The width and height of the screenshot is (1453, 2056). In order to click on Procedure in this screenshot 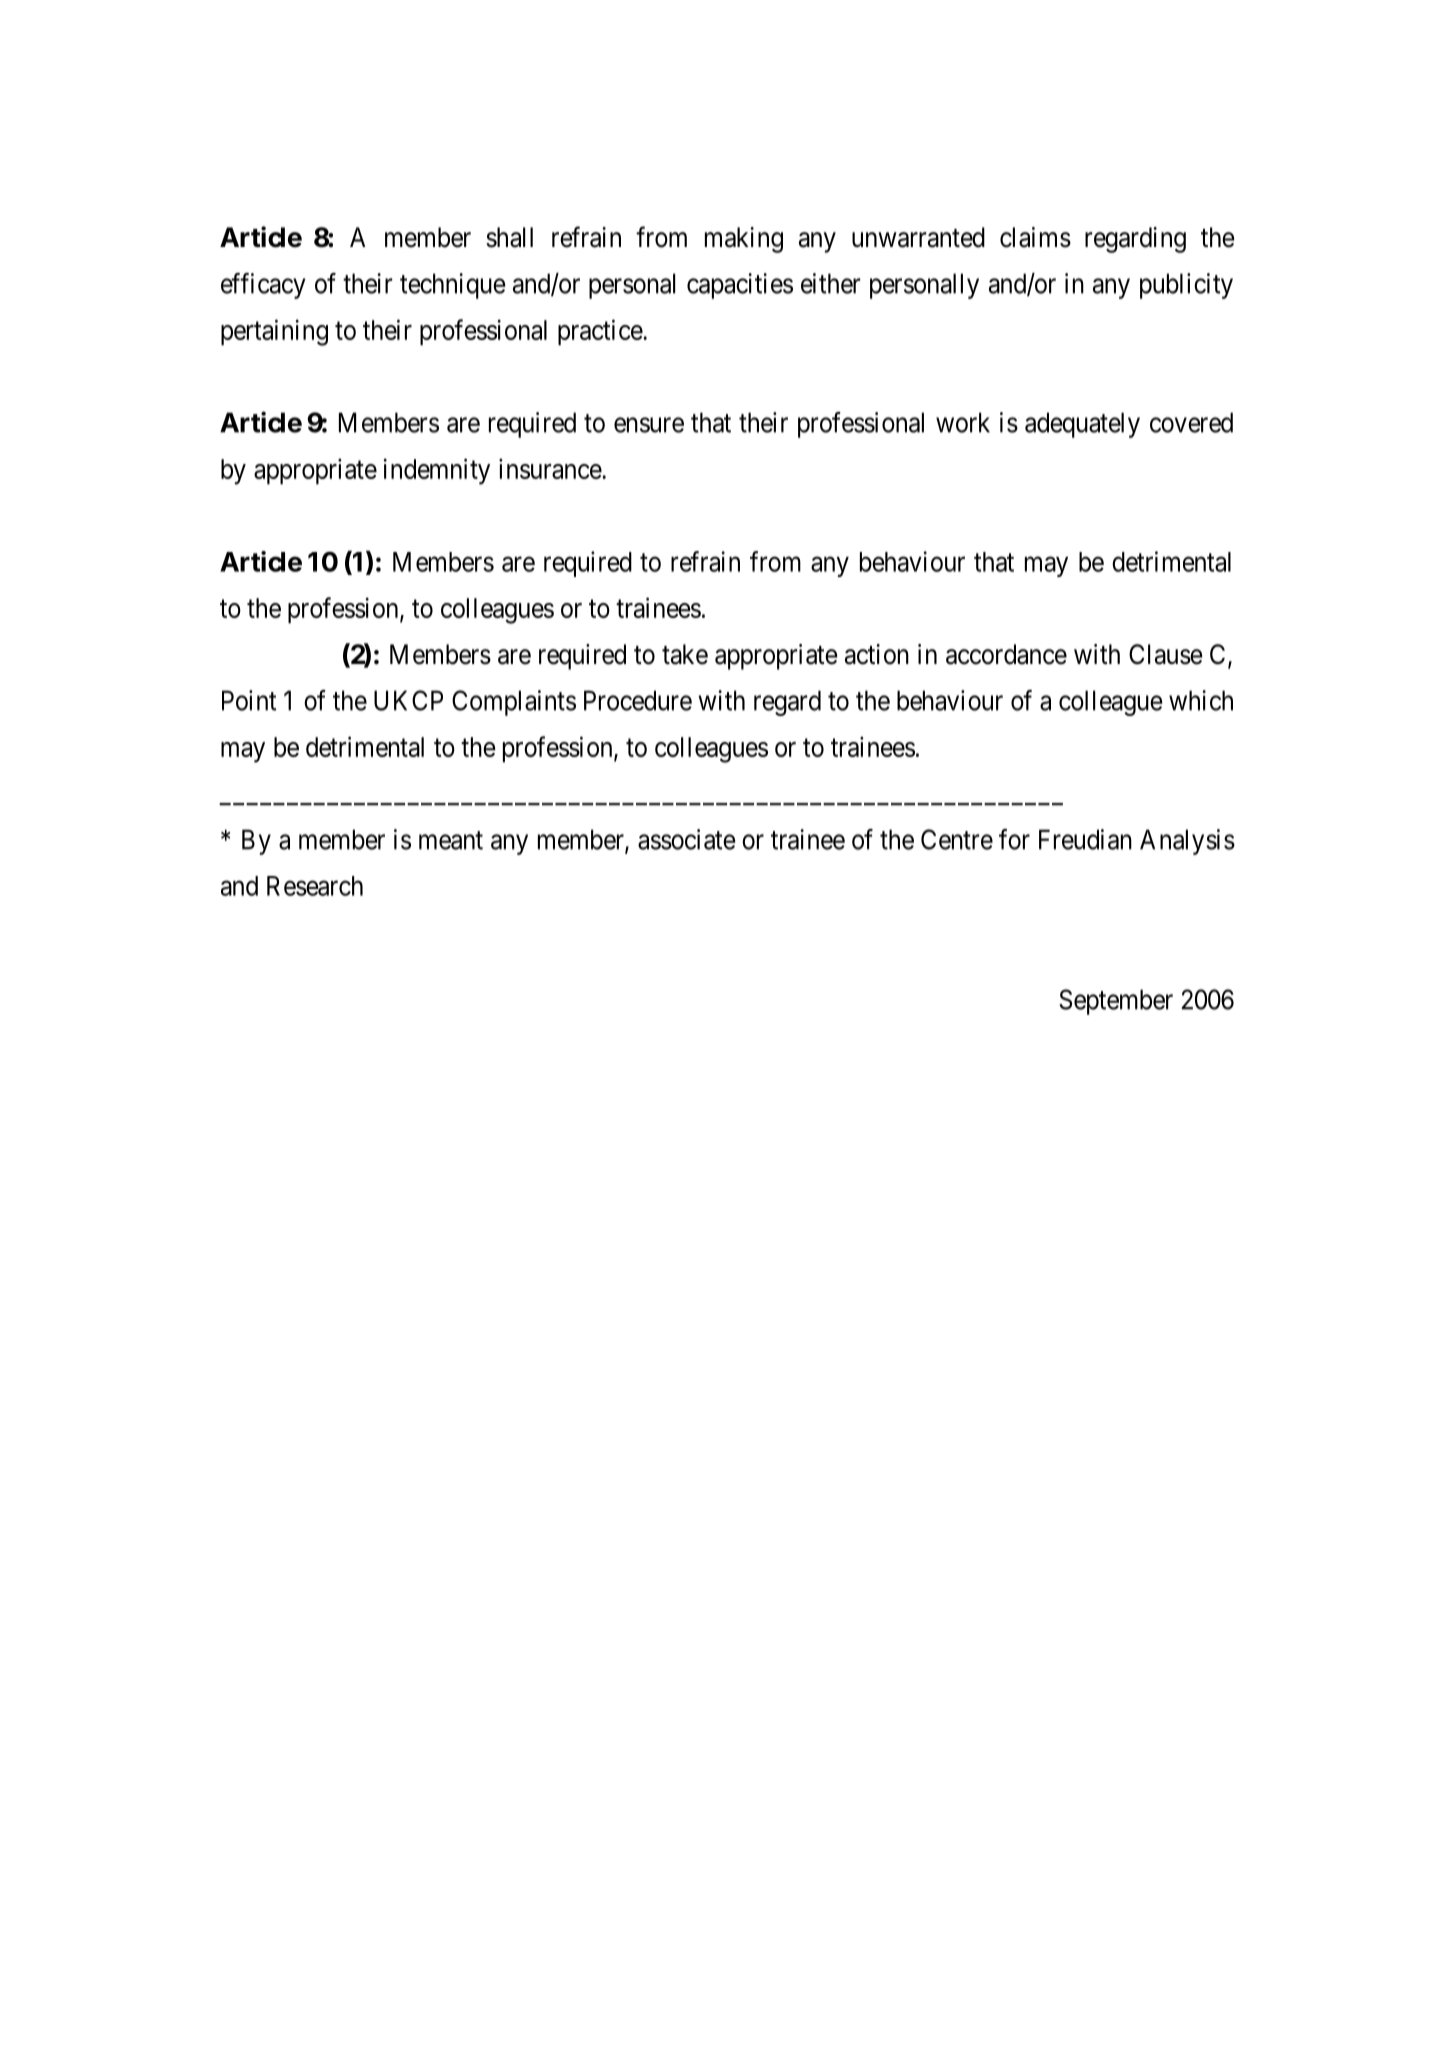, I will do `click(638, 700)`.
